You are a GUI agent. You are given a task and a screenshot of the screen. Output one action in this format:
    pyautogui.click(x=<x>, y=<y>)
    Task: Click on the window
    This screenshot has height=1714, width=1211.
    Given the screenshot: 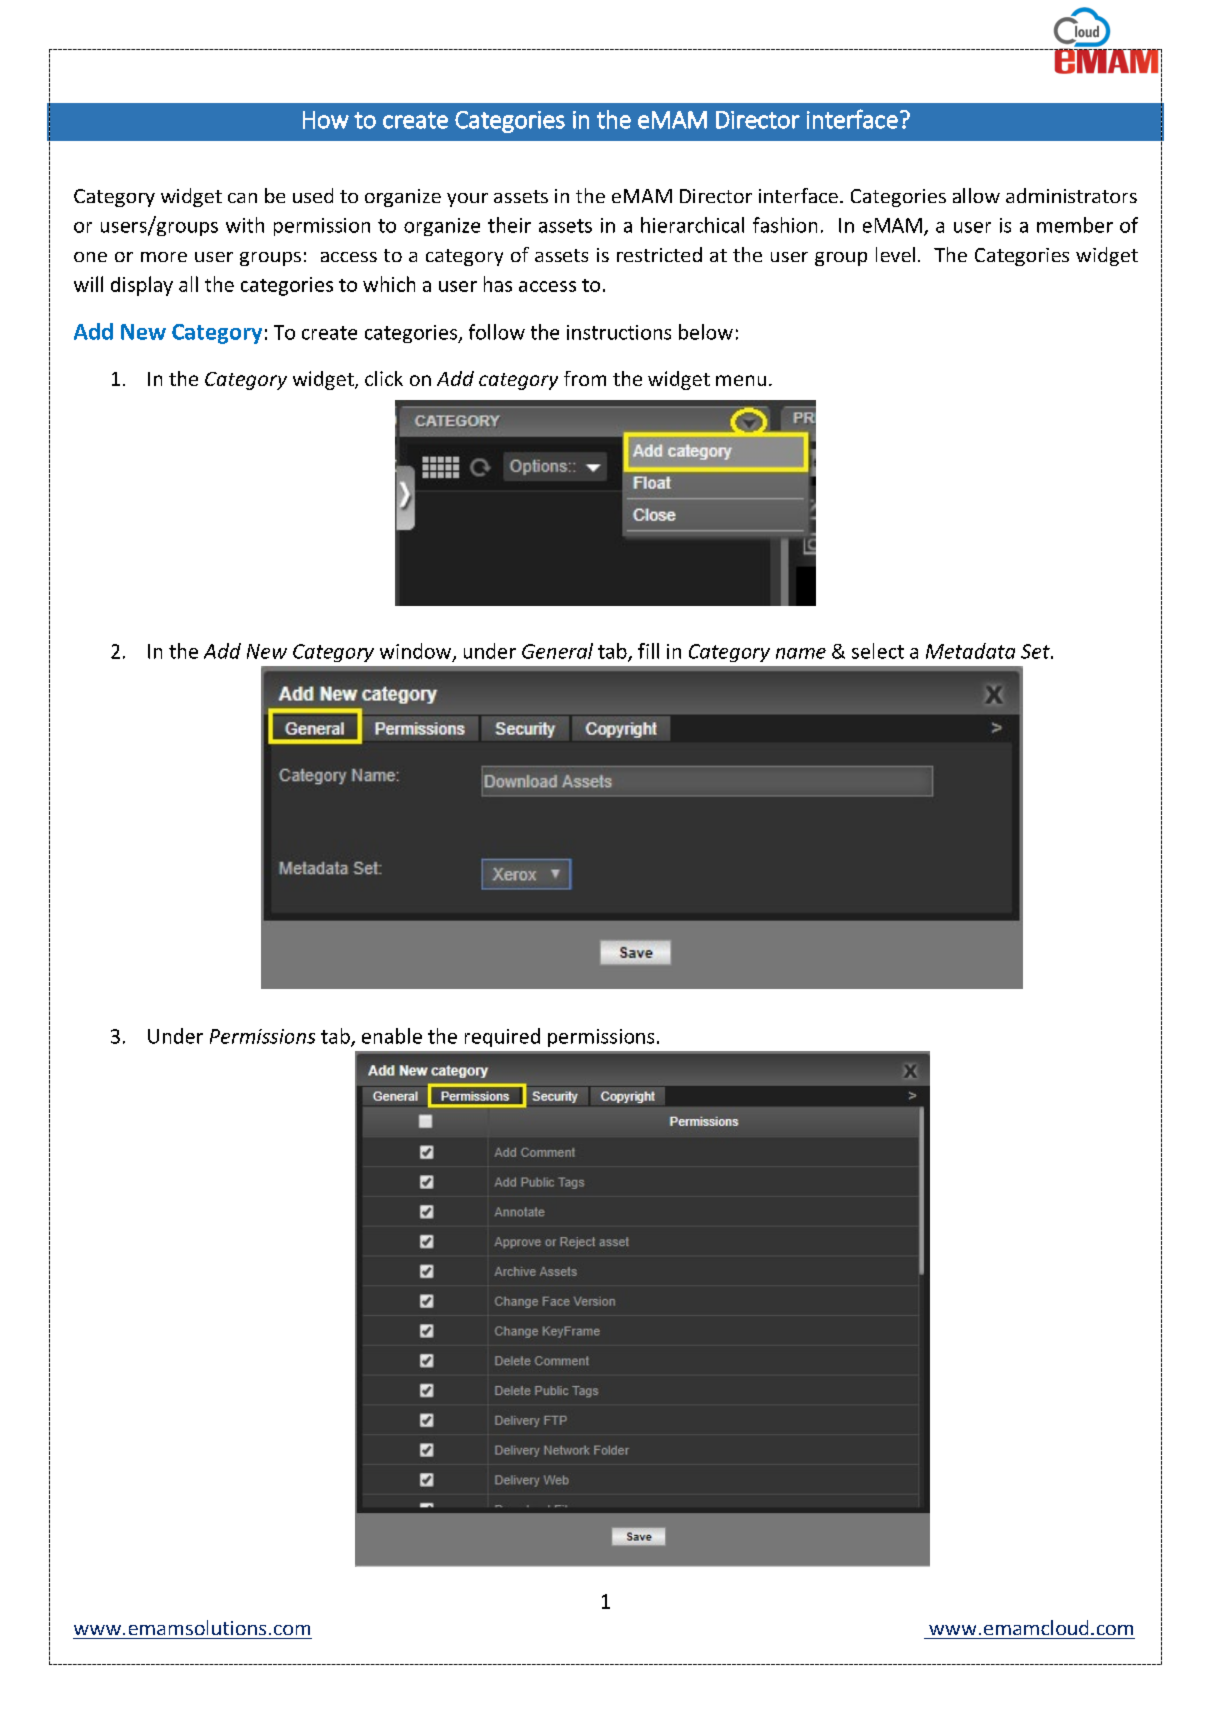 What is the action you would take?
    pyautogui.click(x=417, y=652)
